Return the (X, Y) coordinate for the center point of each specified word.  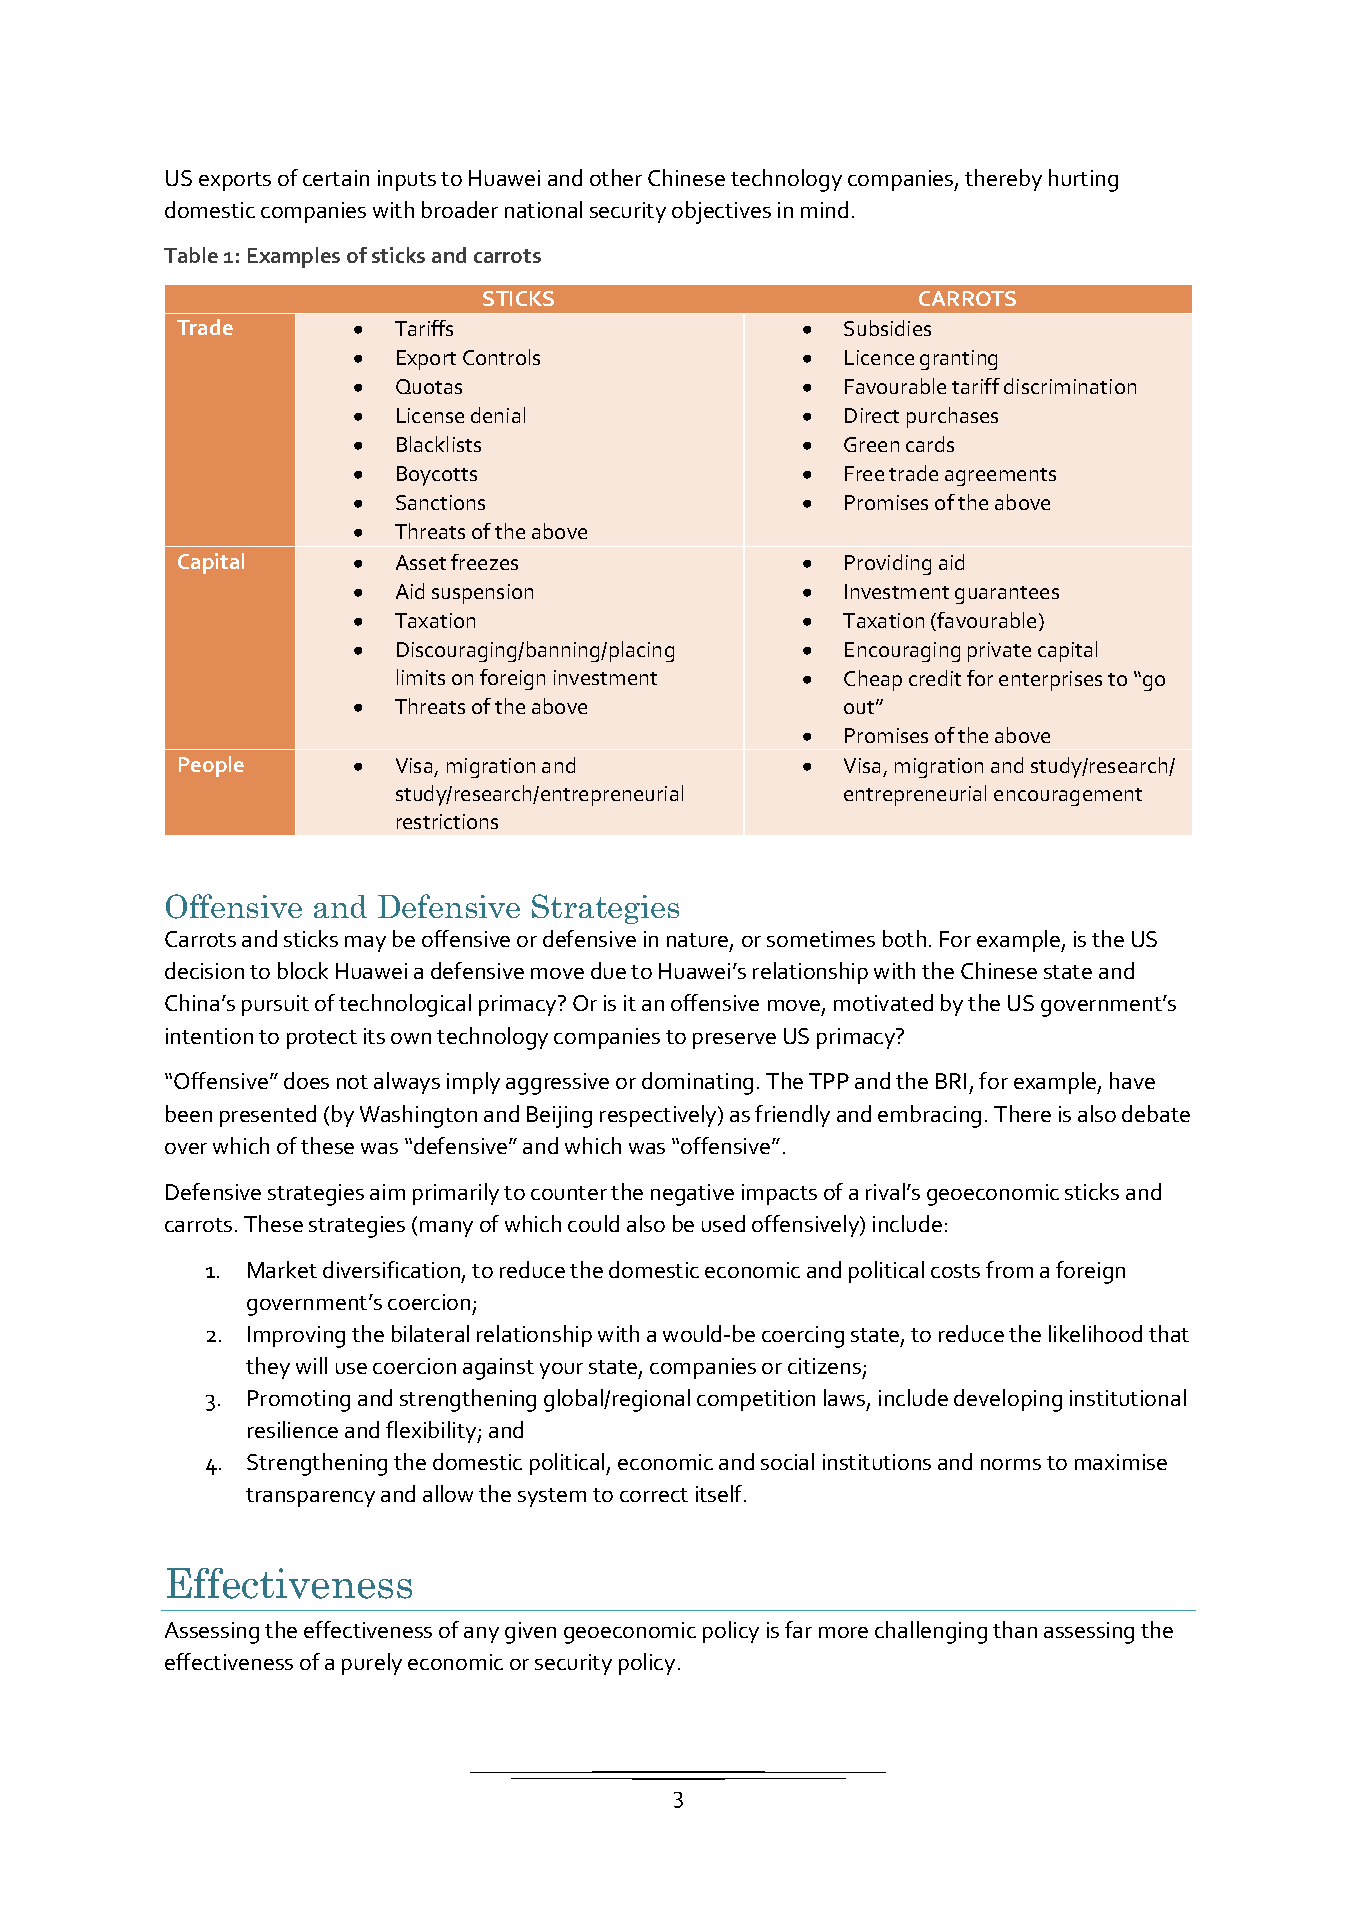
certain (336, 178)
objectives (721, 212)
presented (268, 1116)
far (798, 1629)
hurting (1083, 180)
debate (1156, 1113)
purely (372, 1664)
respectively (659, 1116)
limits (421, 677)
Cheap (873, 680)
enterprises (1050, 681)
